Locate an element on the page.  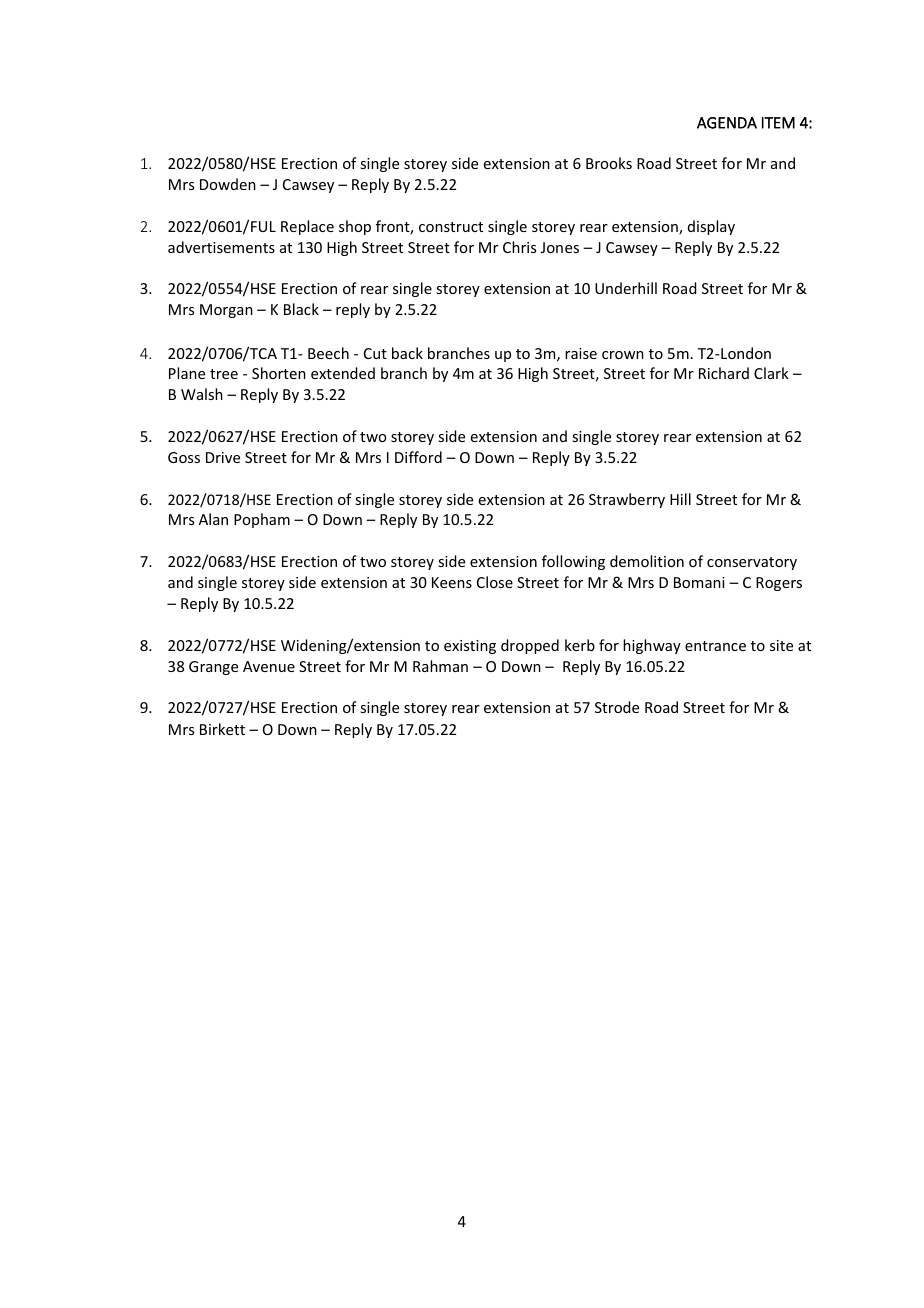
Brooks is located at coordinates (609, 163).
